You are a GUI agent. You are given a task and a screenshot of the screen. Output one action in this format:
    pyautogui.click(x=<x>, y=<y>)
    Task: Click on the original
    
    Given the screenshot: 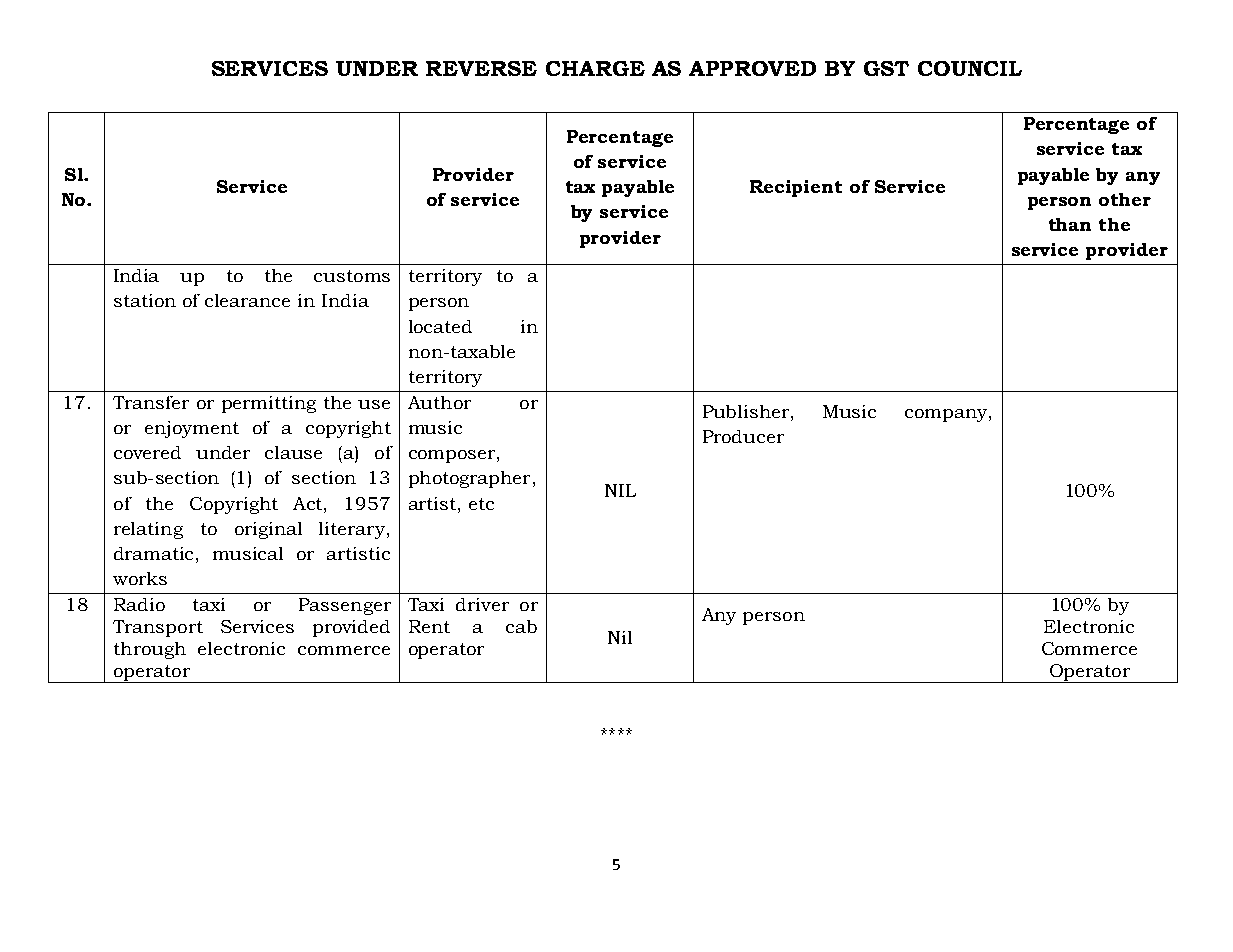 What is the action you would take?
    pyautogui.click(x=268, y=530)
